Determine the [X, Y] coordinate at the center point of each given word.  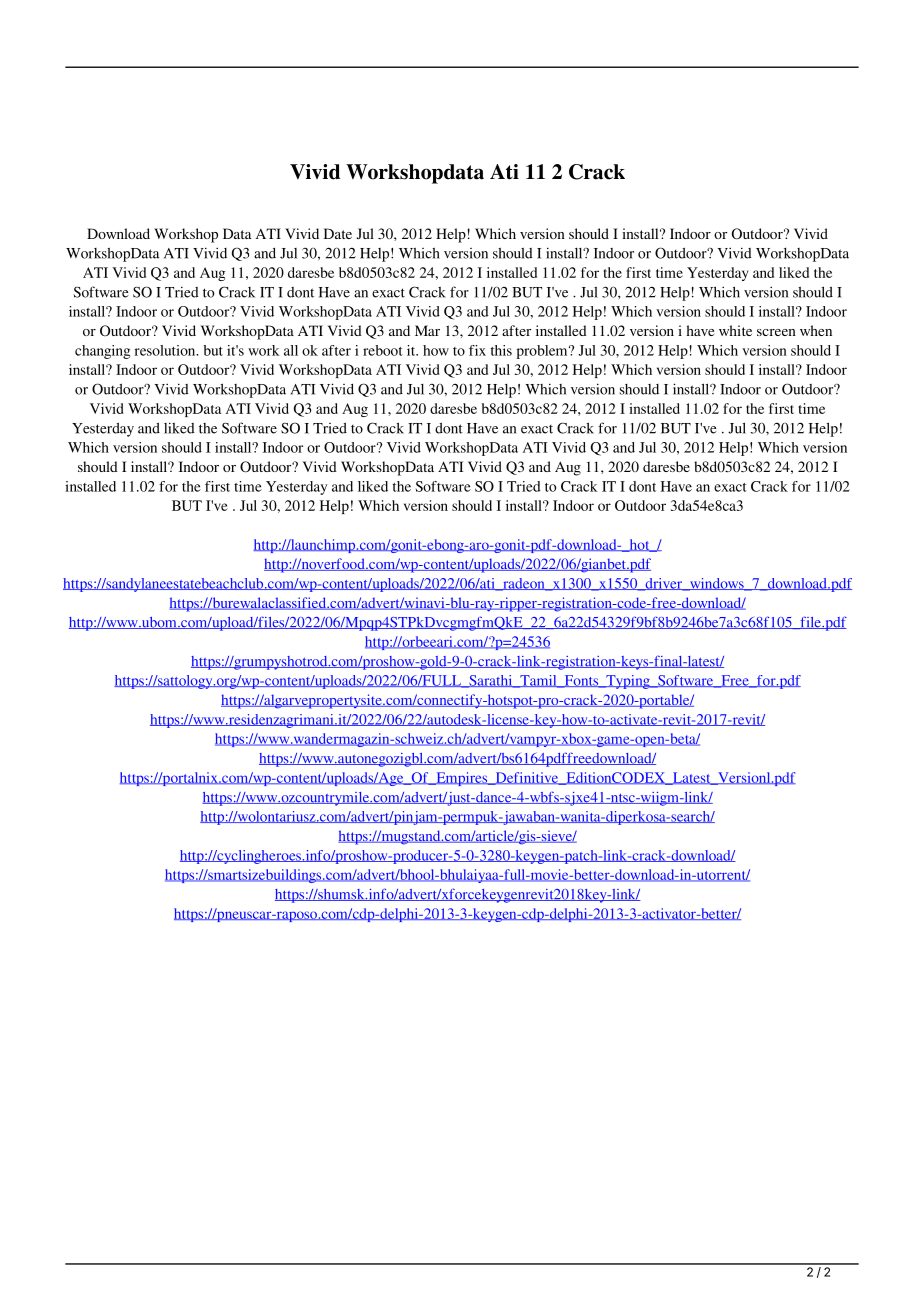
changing [102, 352]
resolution [166, 350]
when [816, 330]
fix [477, 350]
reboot [383, 350]
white [735, 330]
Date [338, 233]
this [501, 350]
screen [776, 332]
